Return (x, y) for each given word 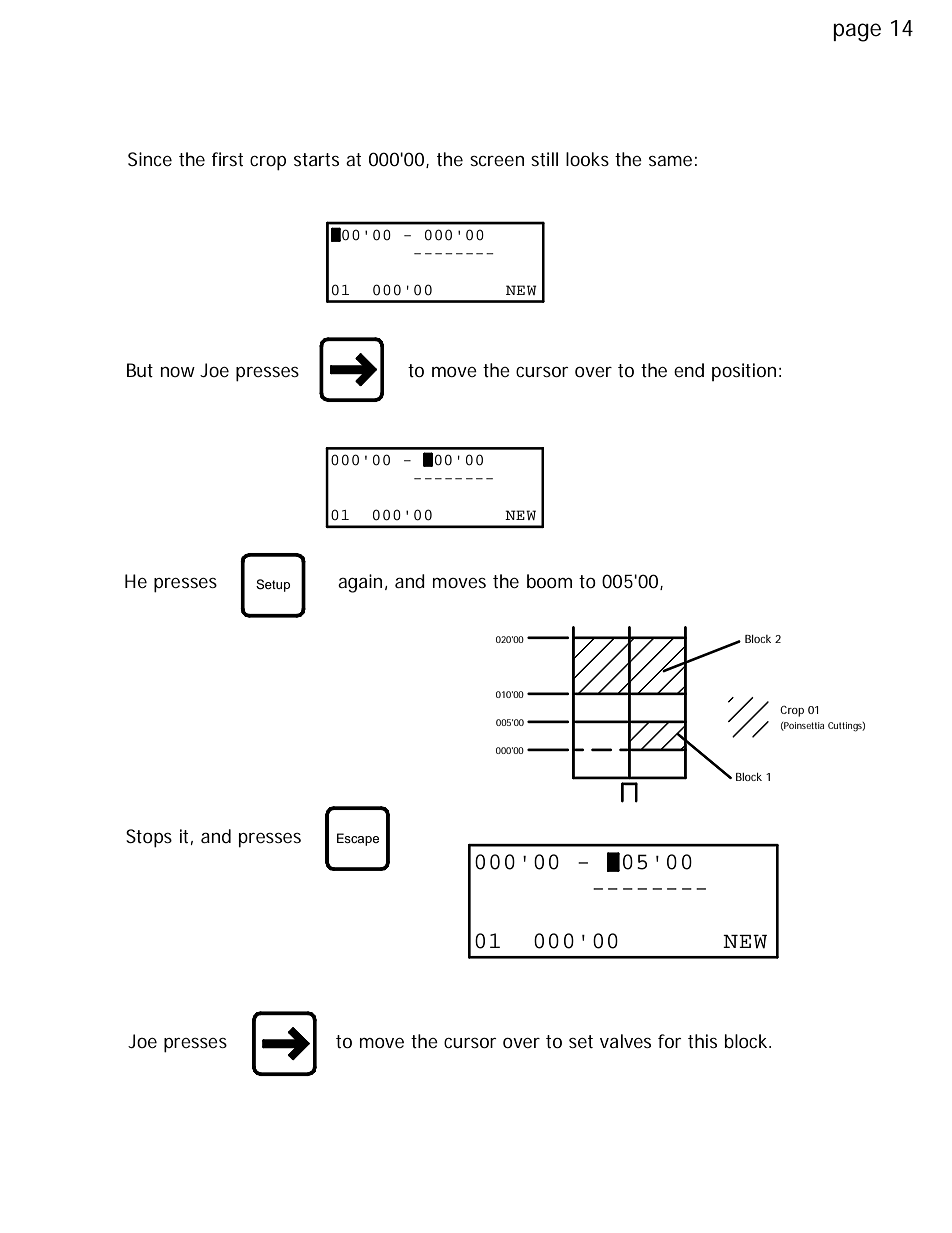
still (544, 159)
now (178, 372)
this (702, 1041)
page (857, 32)
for (670, 1041)
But (140, 370)
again (360, 583)
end (689, 370)
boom (549, 581)
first (227, 159)
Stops (149, 838)
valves (625, 1041)
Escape (358, 839)
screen (497, 161)
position (744, 372)
